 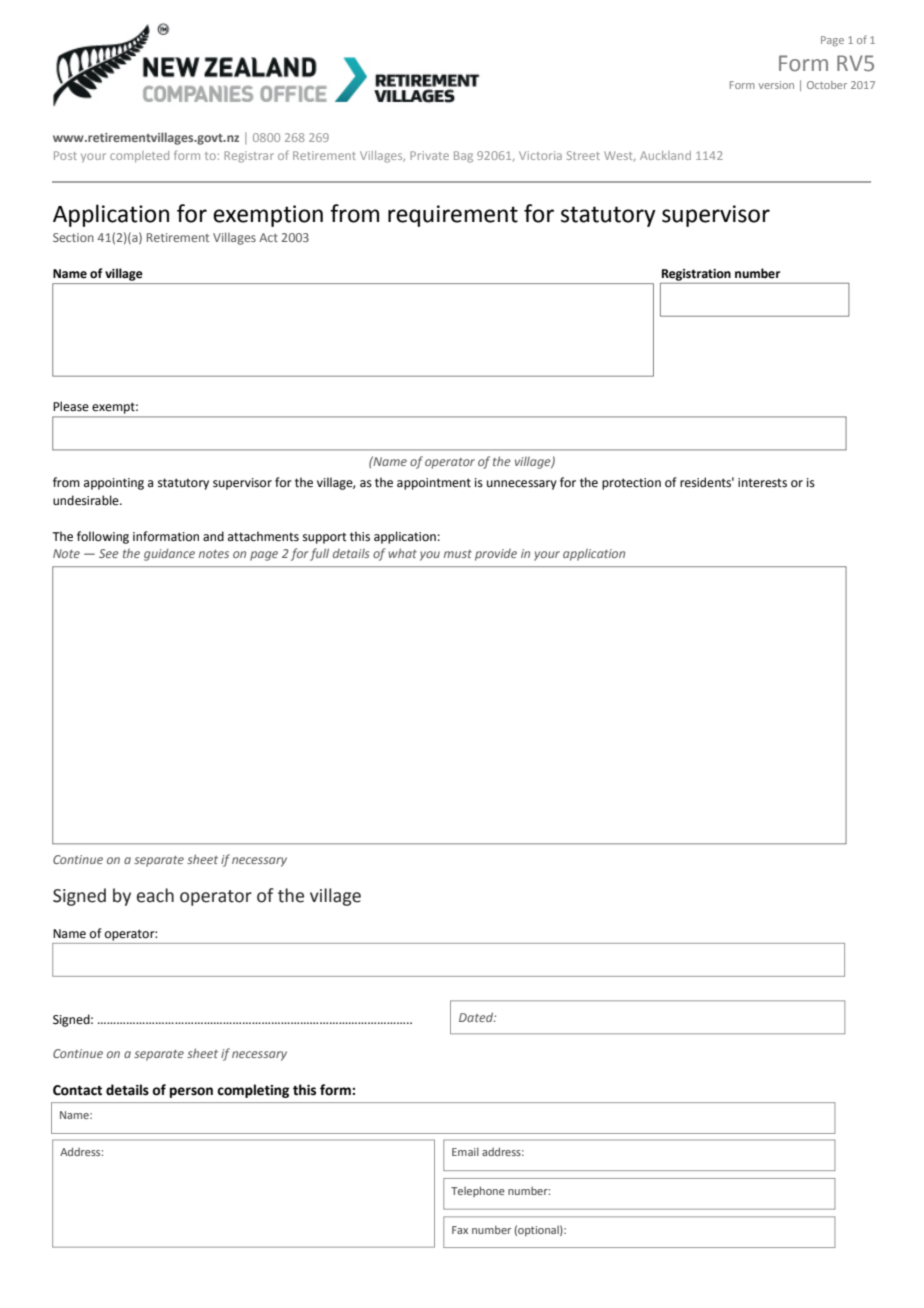 I want to click on person, so click(x=191, y=1092).
